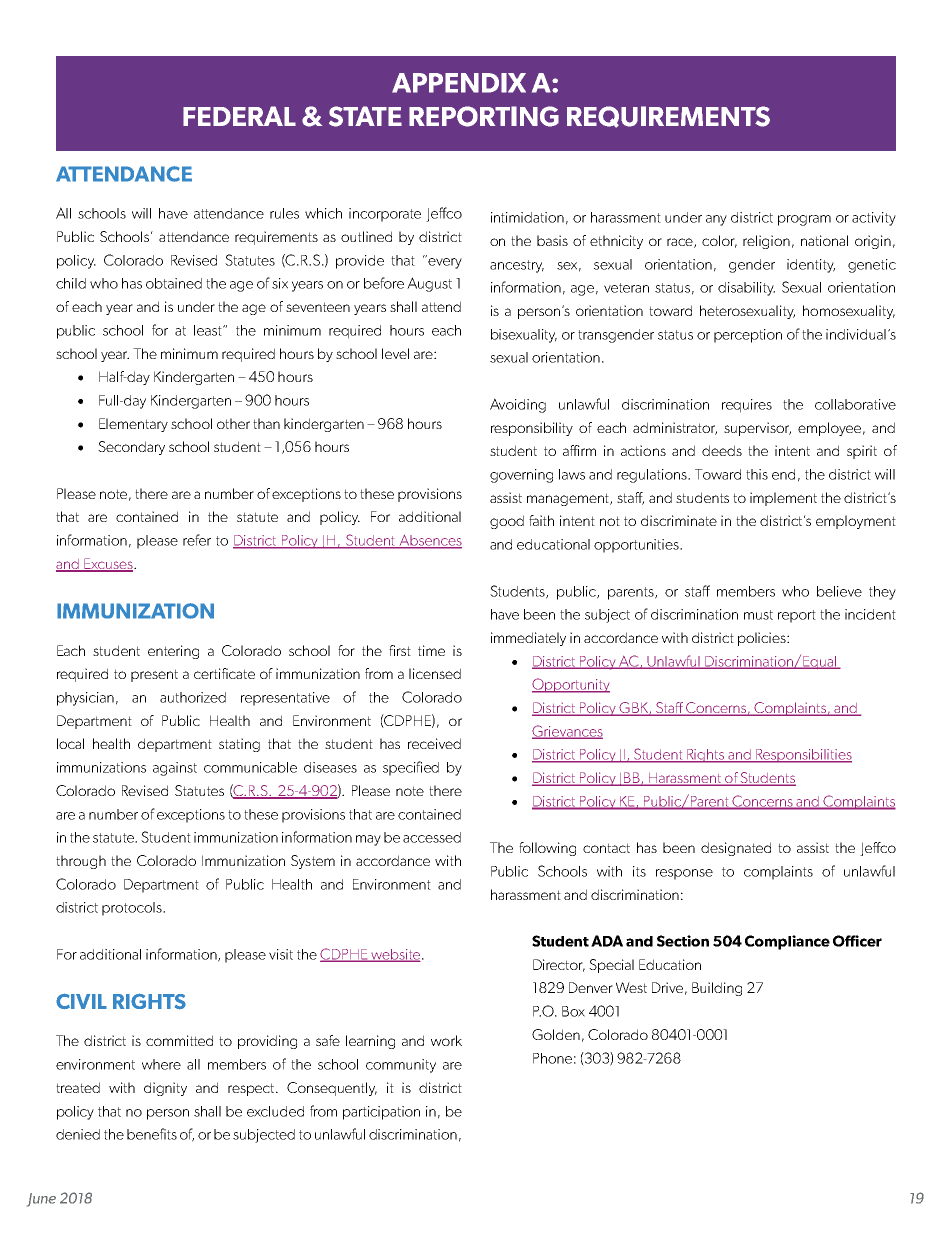 Image resolution: width=952 pixels, height=1233 pixels. Describe the element at coordinates (173, 652) in the screenshot. I see `entering` at that location.
